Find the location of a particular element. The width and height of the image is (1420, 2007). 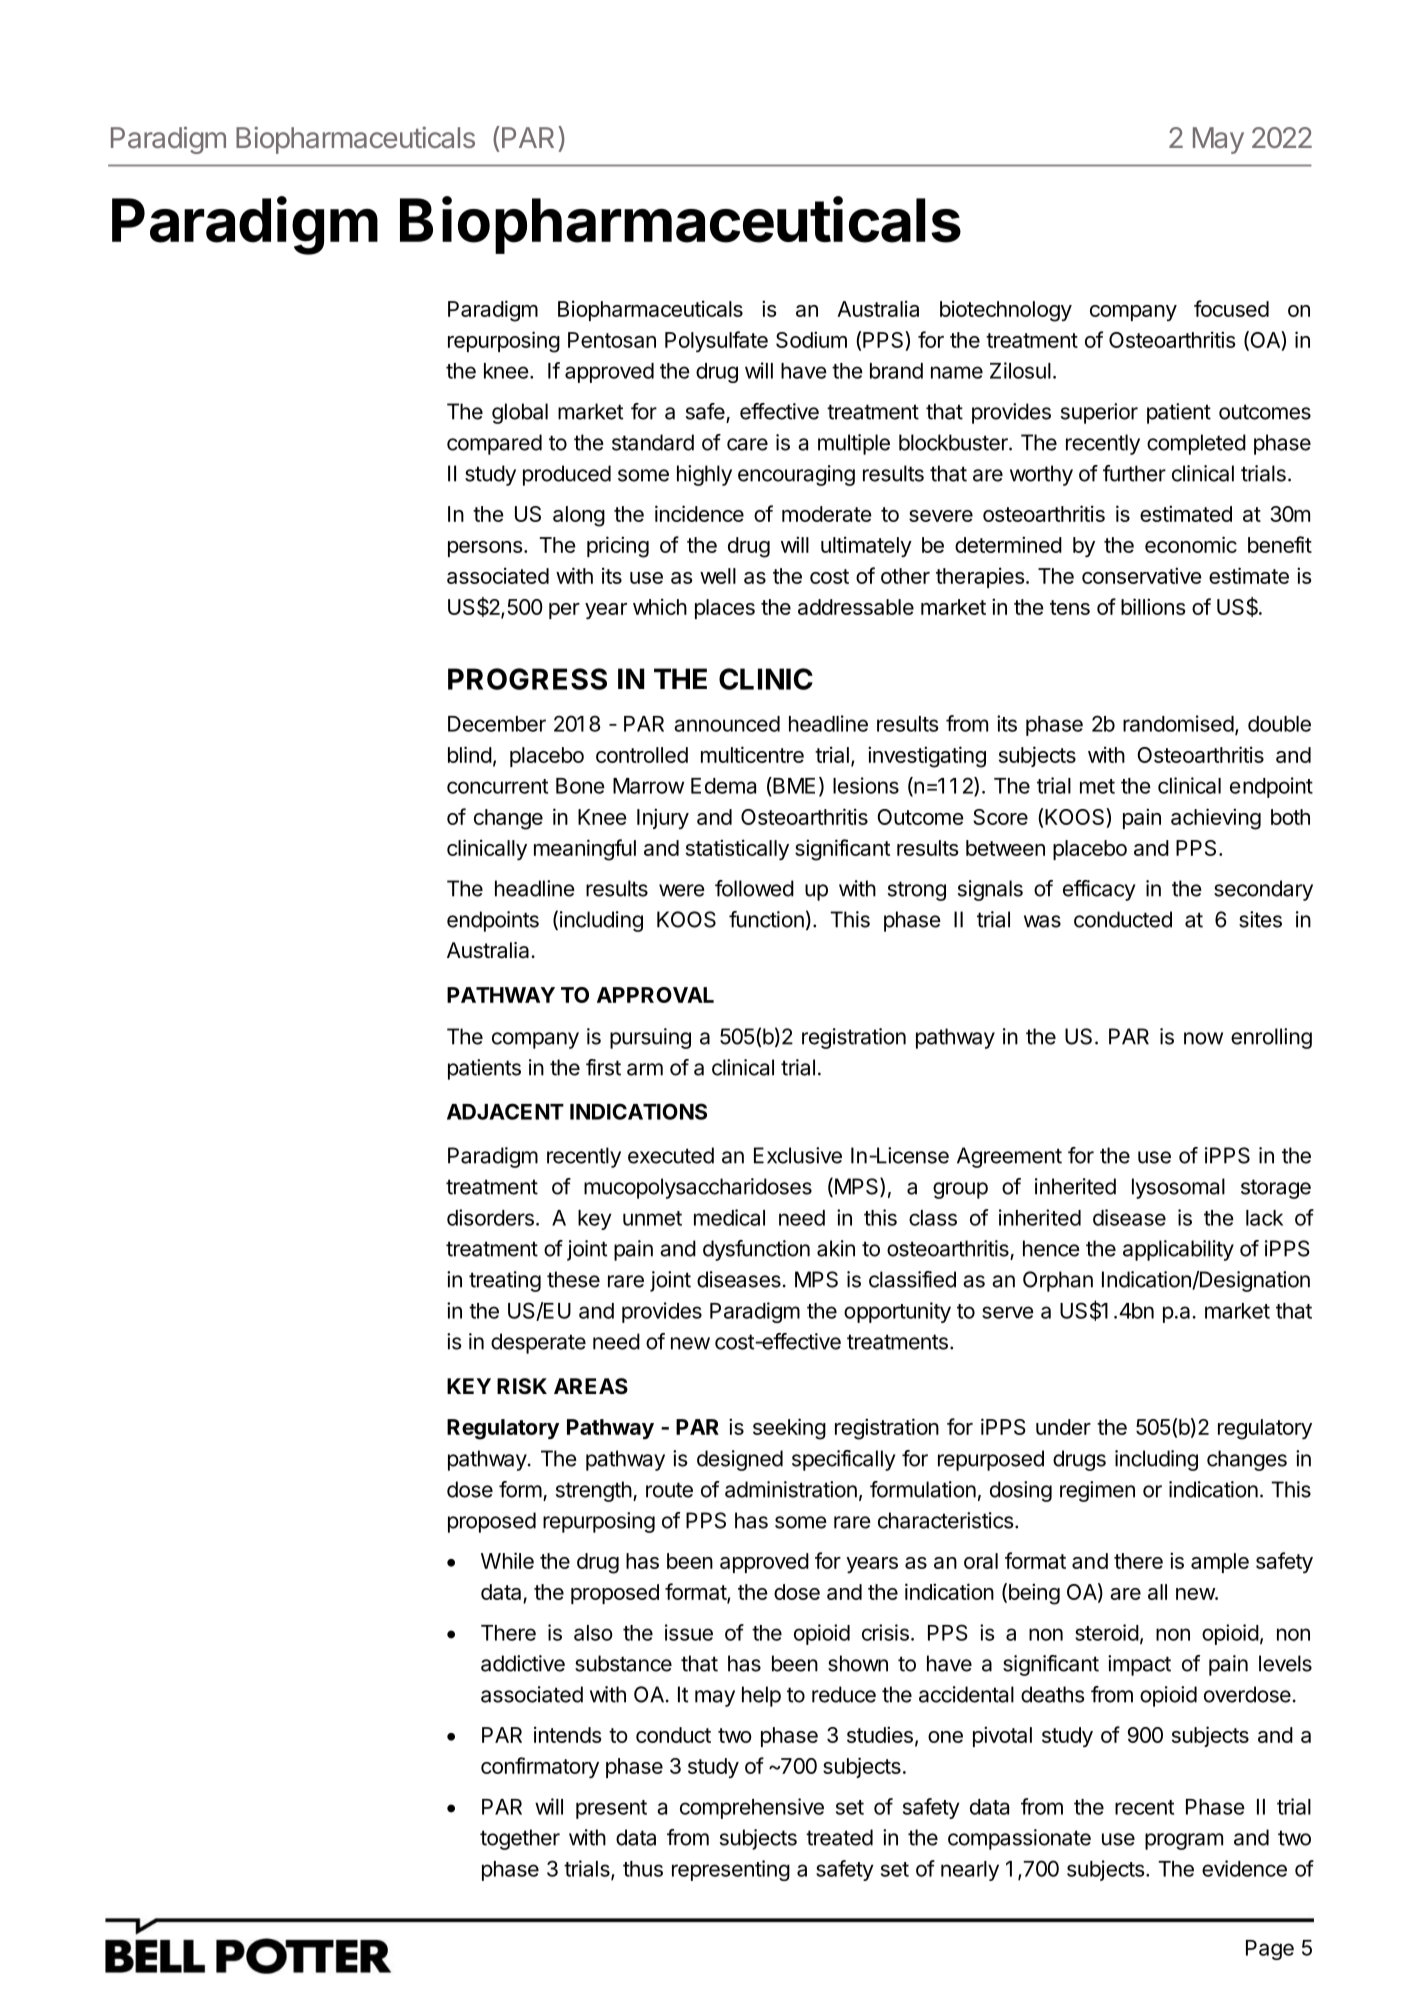

Pentosan is located at coordinates (612, 340).
